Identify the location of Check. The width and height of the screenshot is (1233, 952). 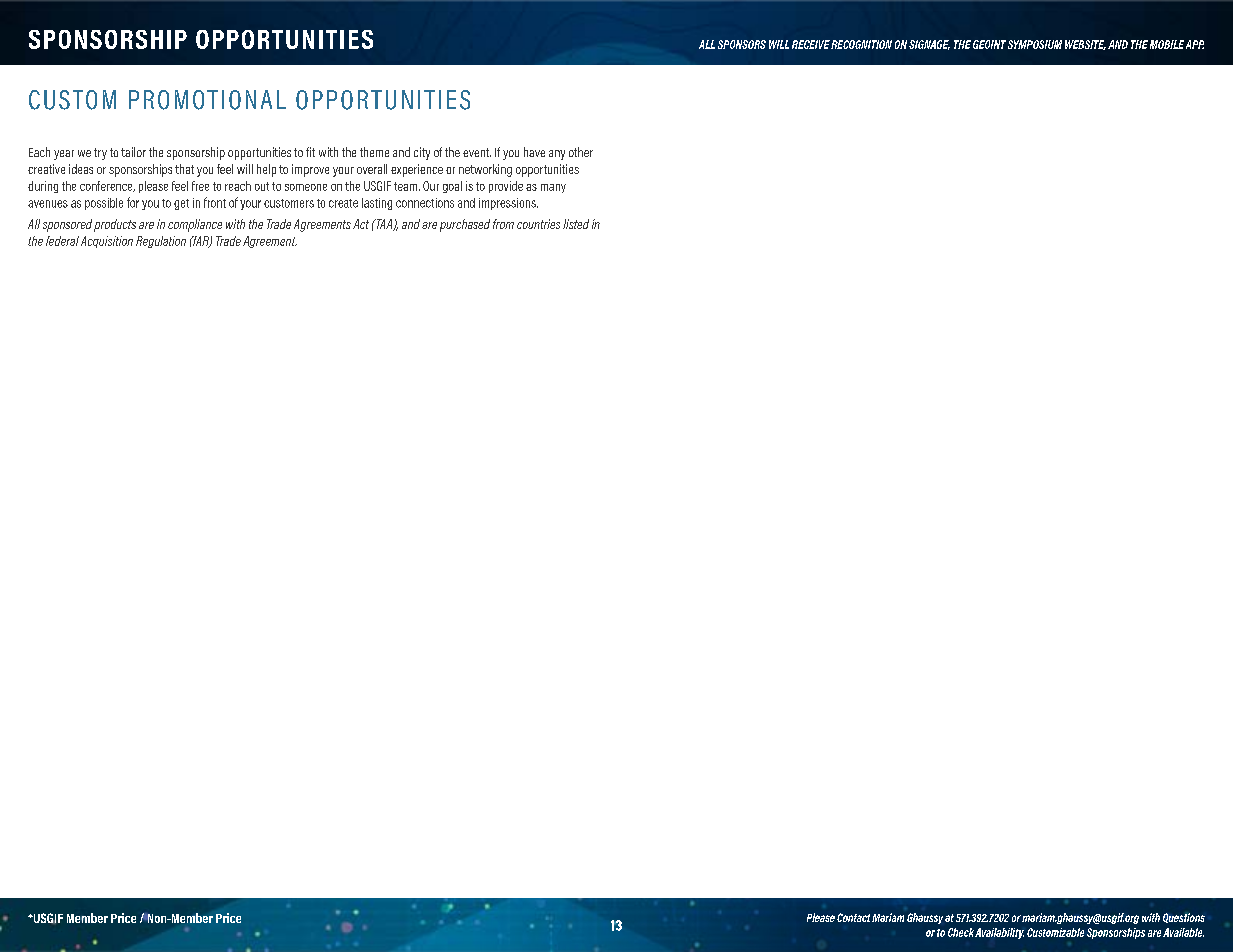
(961, 932).
